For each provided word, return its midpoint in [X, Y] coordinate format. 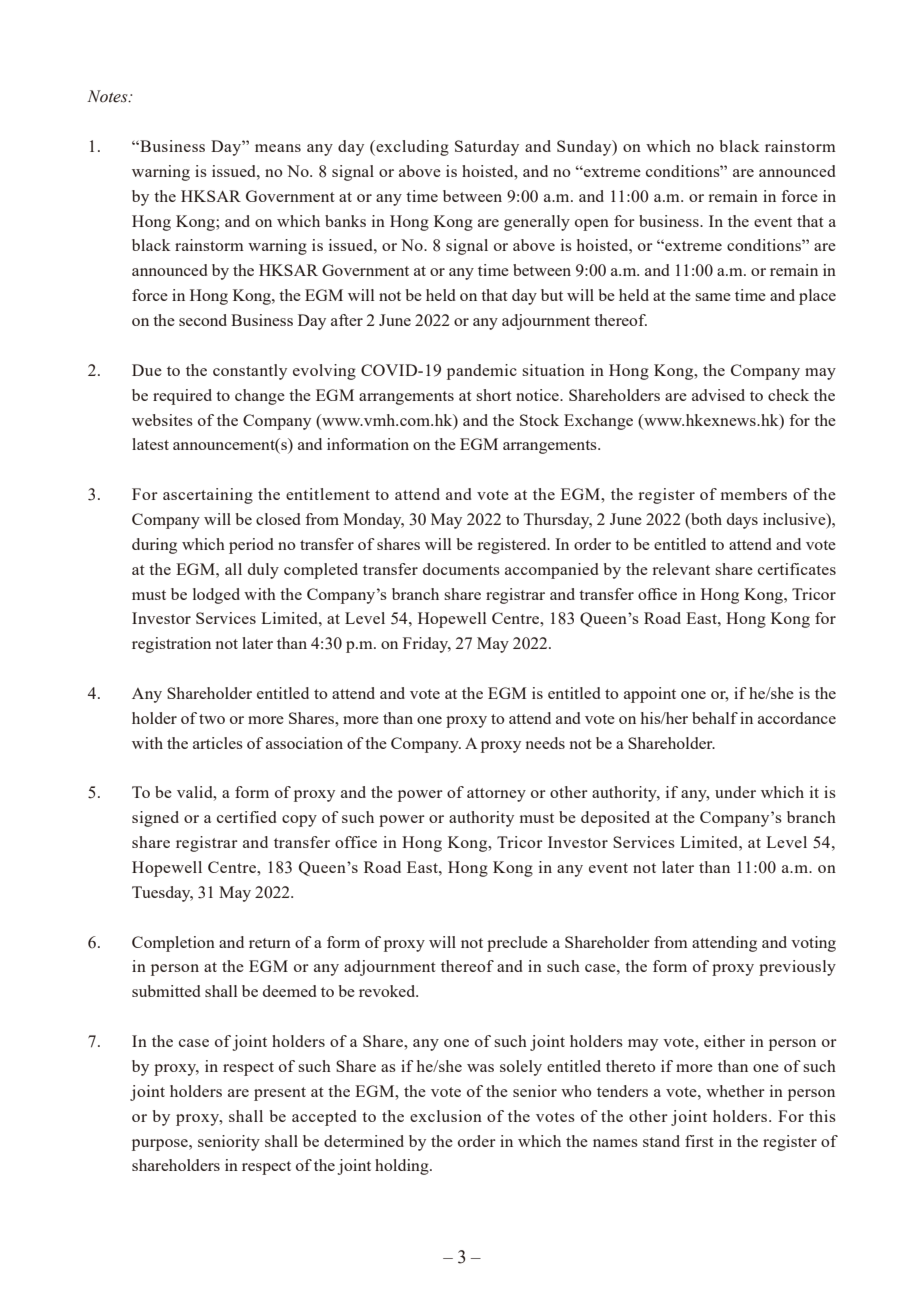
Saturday [487, 148]
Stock [539, 420]
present [280, 1094]
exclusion [446, 1116]
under [735, 792]
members [754, 494]
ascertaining [208, 496]
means [278, 148]
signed [155, 819]
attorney [496, 795]
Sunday [585, 148]
